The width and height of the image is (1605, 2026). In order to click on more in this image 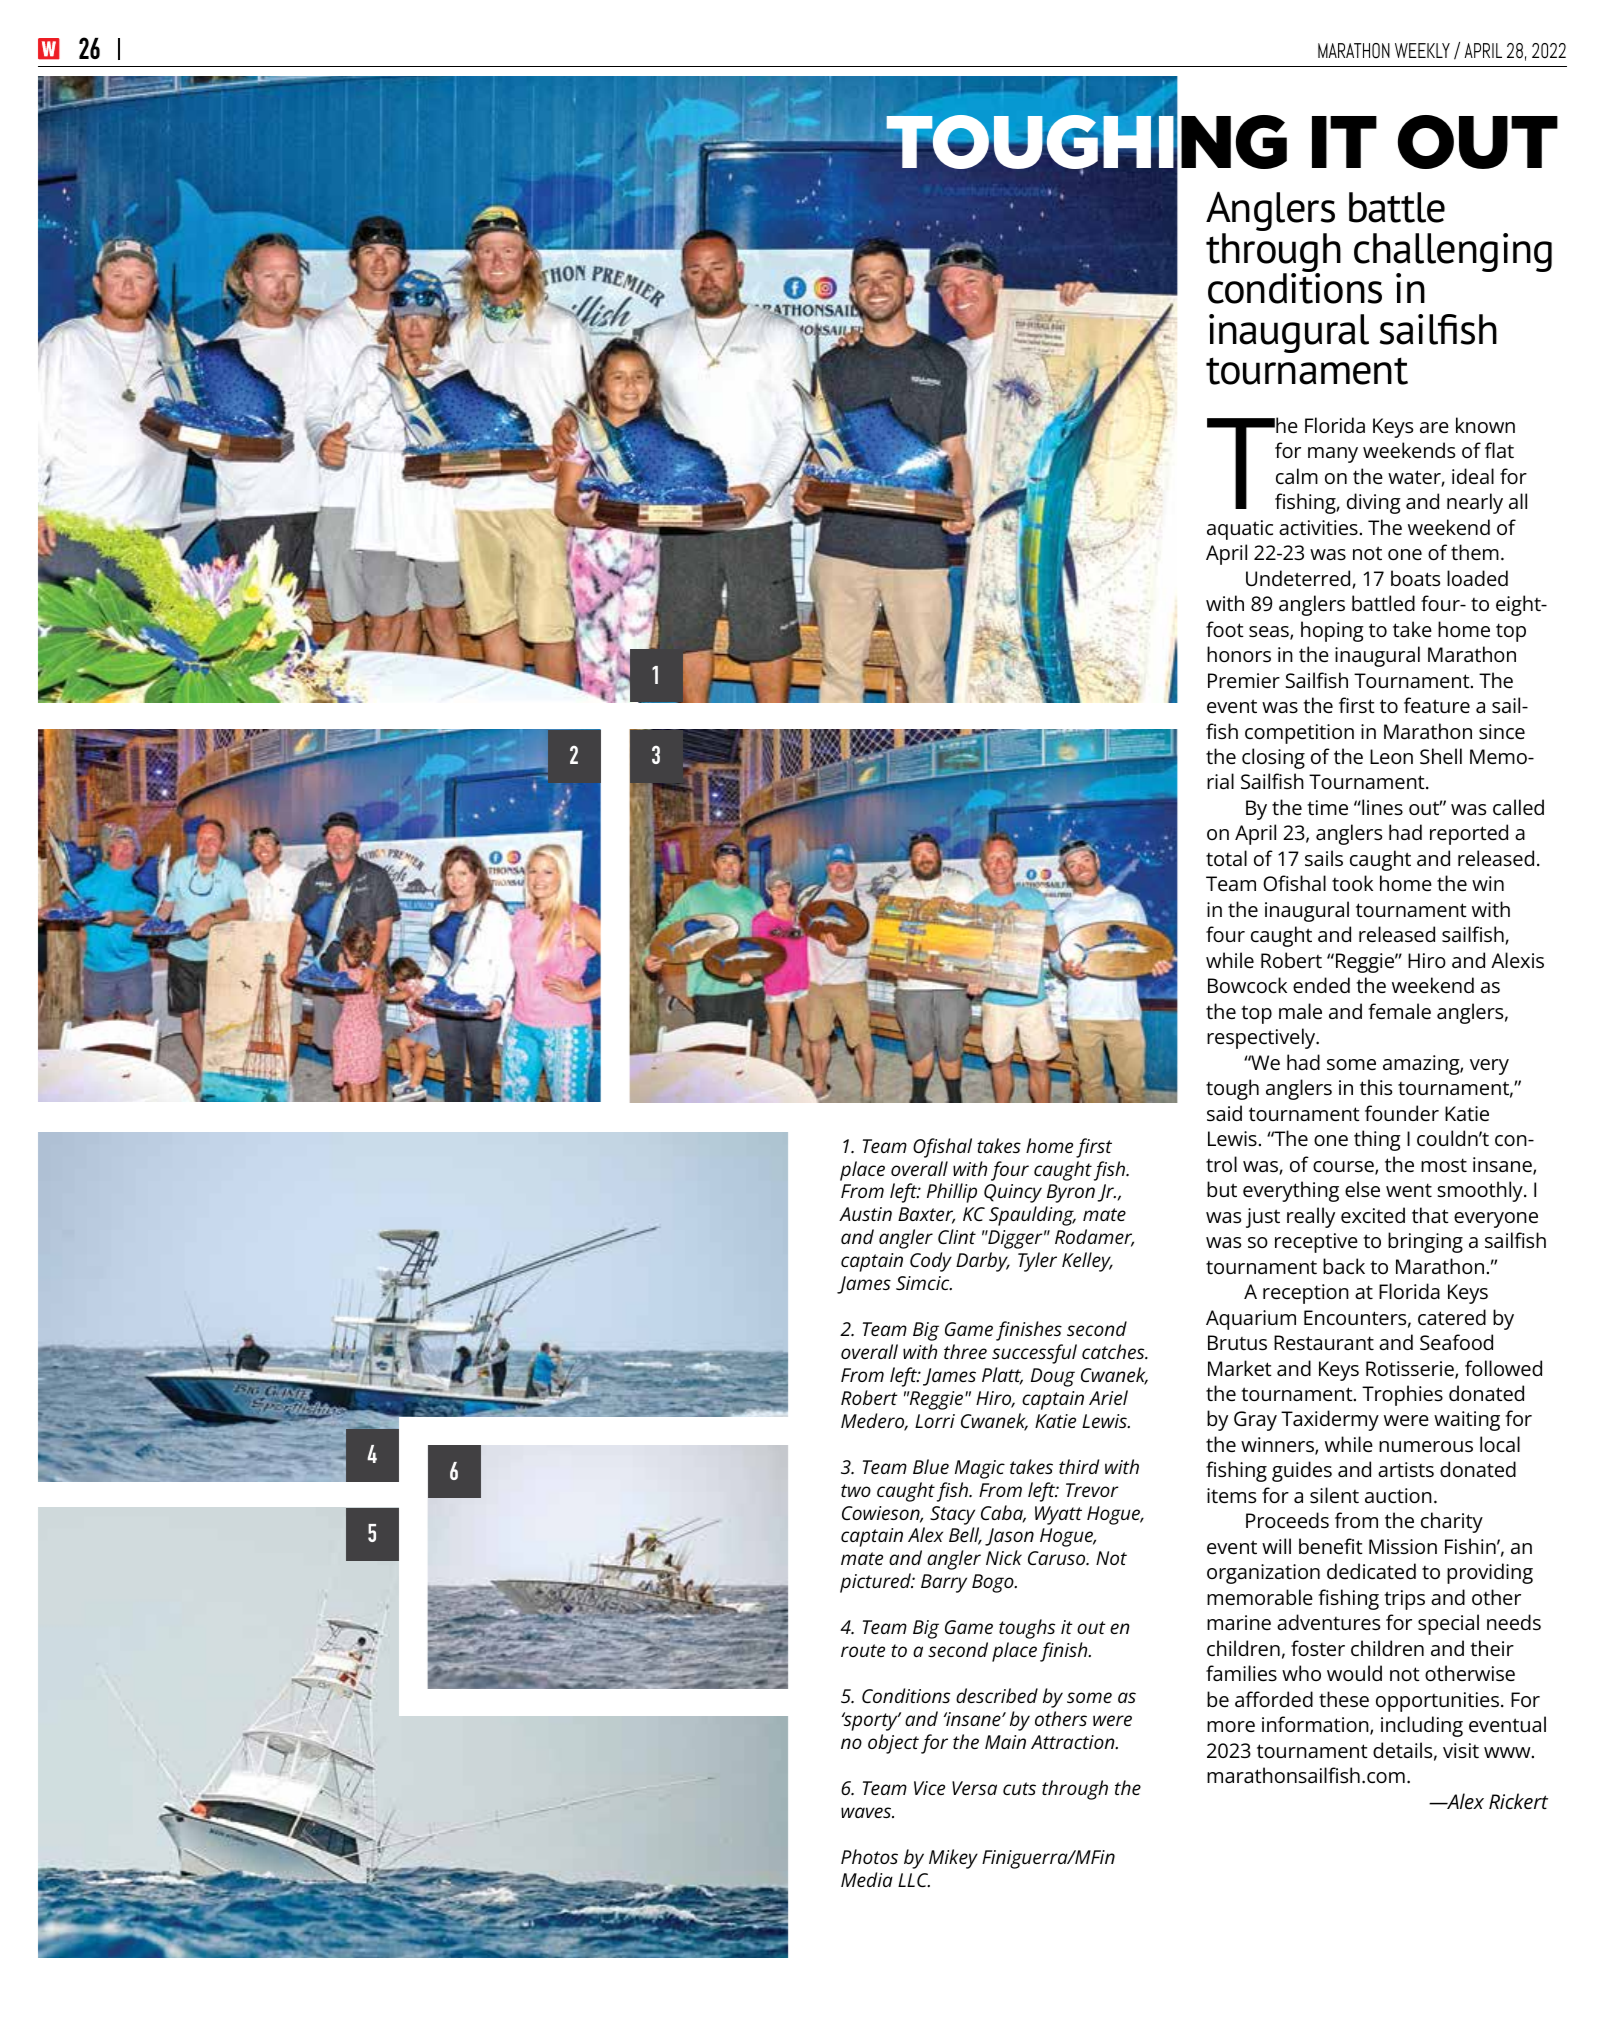, I will do `click(1231, 1726)`.
